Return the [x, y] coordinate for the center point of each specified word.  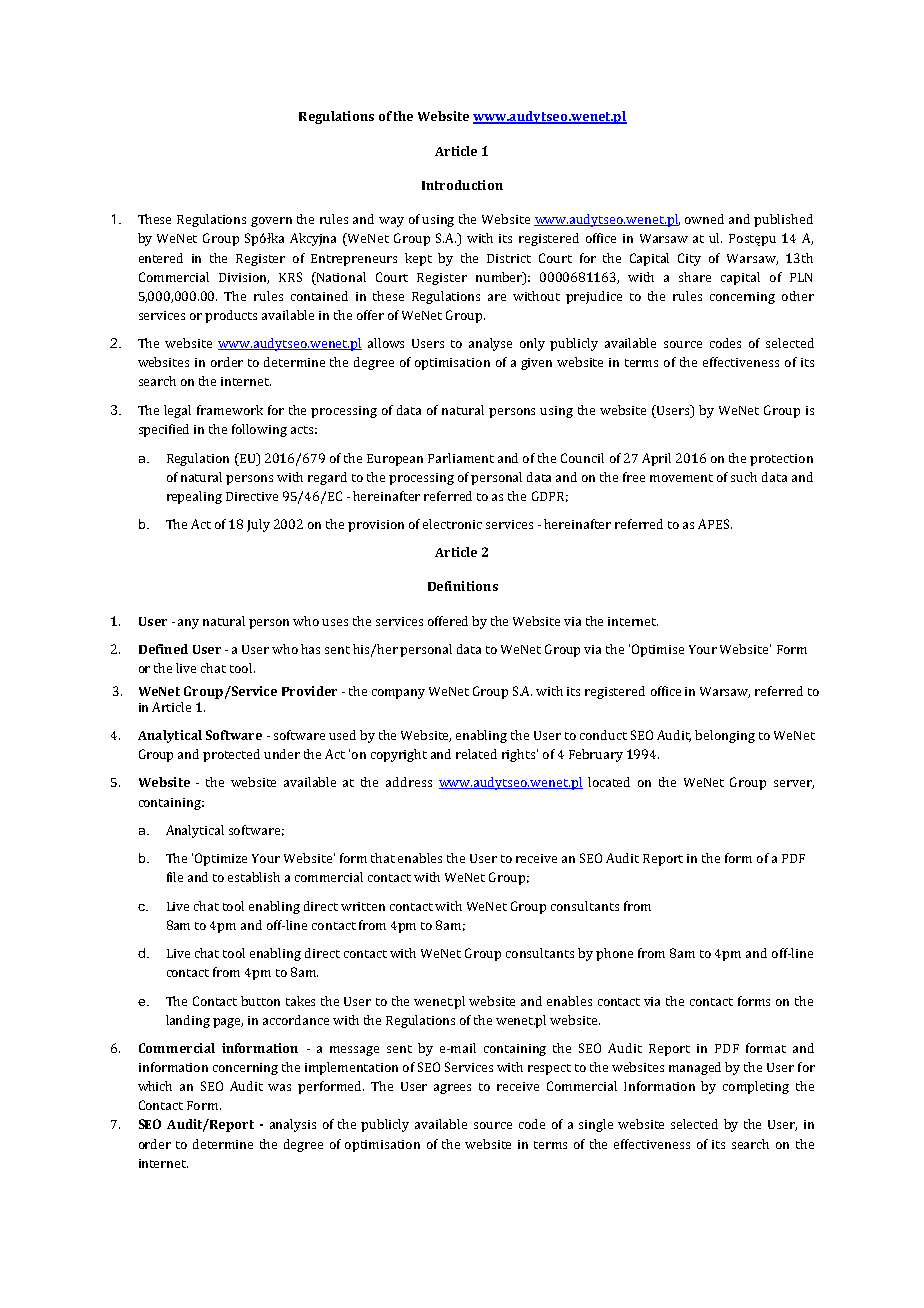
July [258, 525]
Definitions [463, 586]
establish [254, 877]
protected [231, 755]
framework [230, 410]
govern [271, 222]
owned [704, 219]
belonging [725, 736]
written [363, 906]
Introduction [462, 185]
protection [781, 460]
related [476, 754]
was [279, 1087]
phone [614, 954]
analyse [490, 344]
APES [715, 524]
